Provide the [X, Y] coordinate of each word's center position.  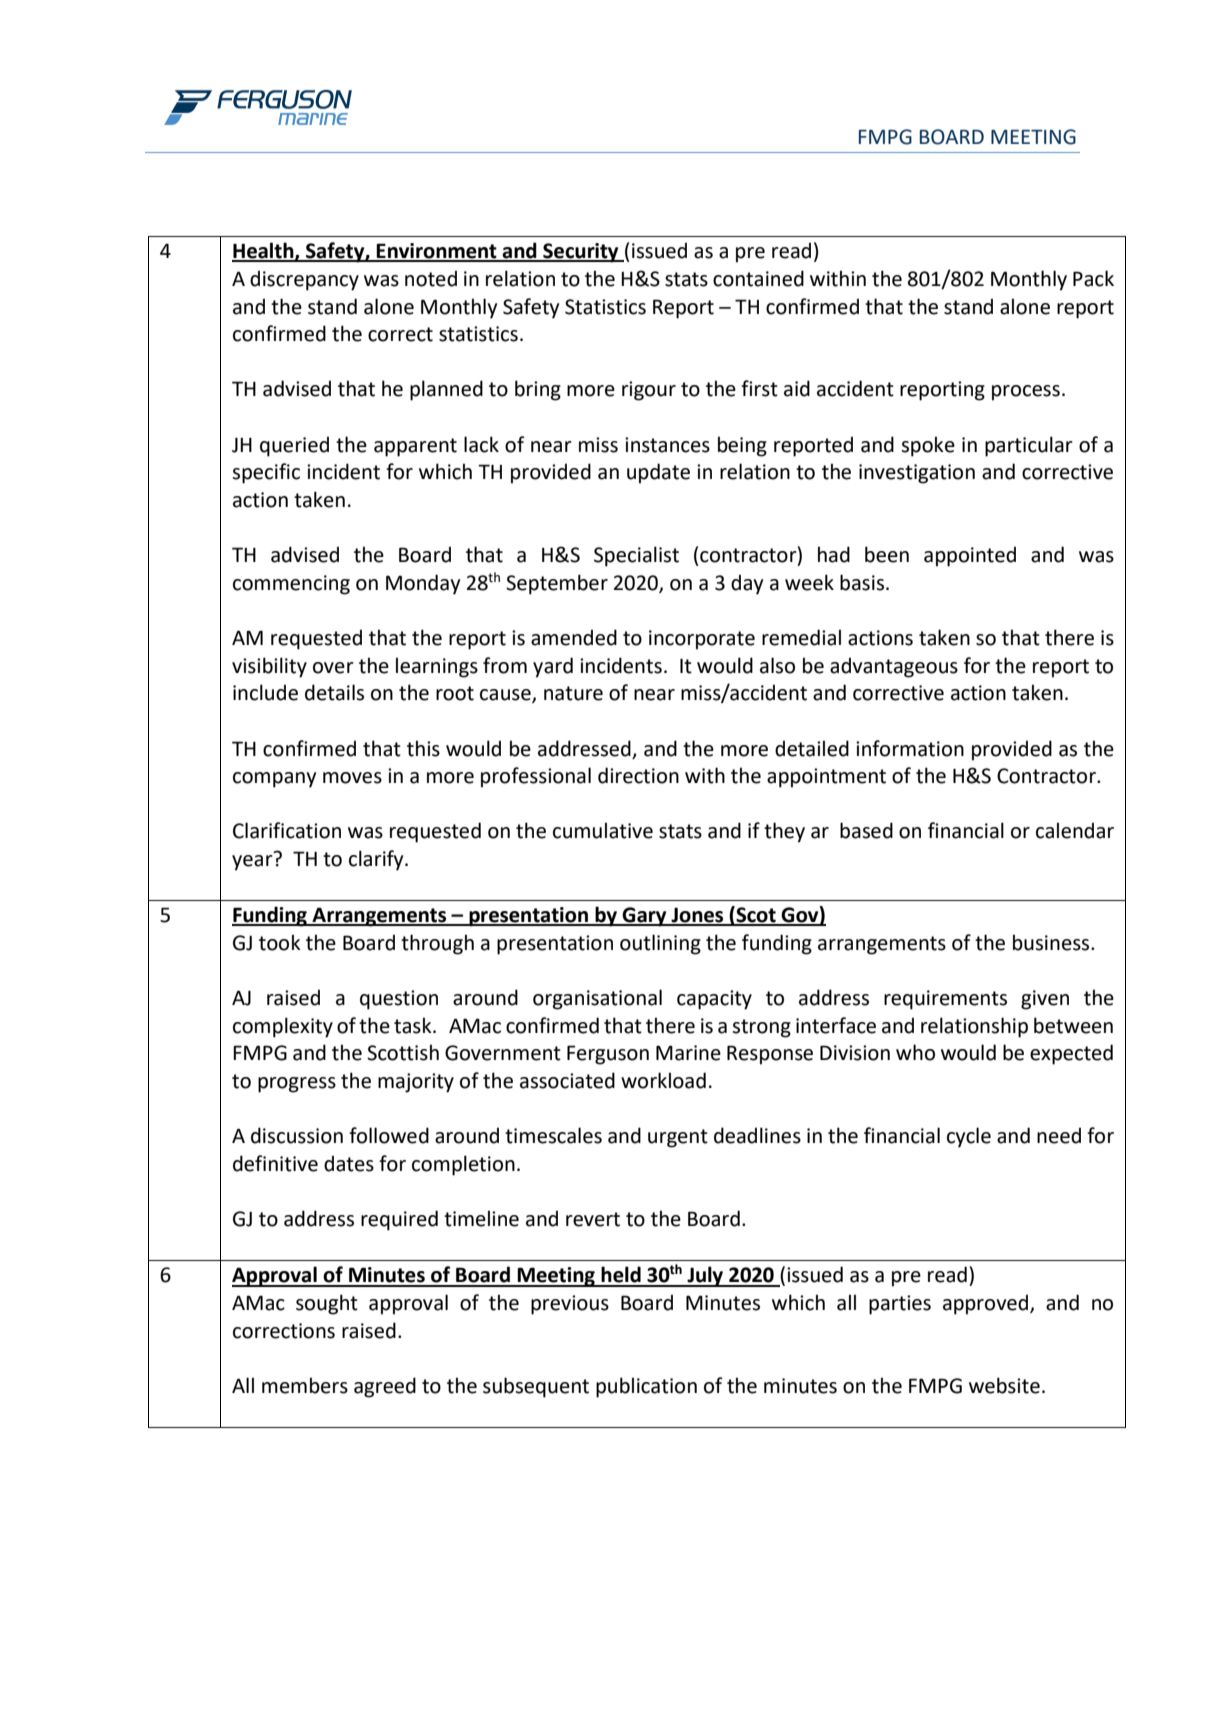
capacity [714, 1000]
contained [758, 278]
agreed [385, 1387]
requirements [945, 1000]
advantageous [894, 667]
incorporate [702, 640]
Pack [1093, 278]
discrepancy [304, 280]
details [334, 692]
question [399, 1000]
